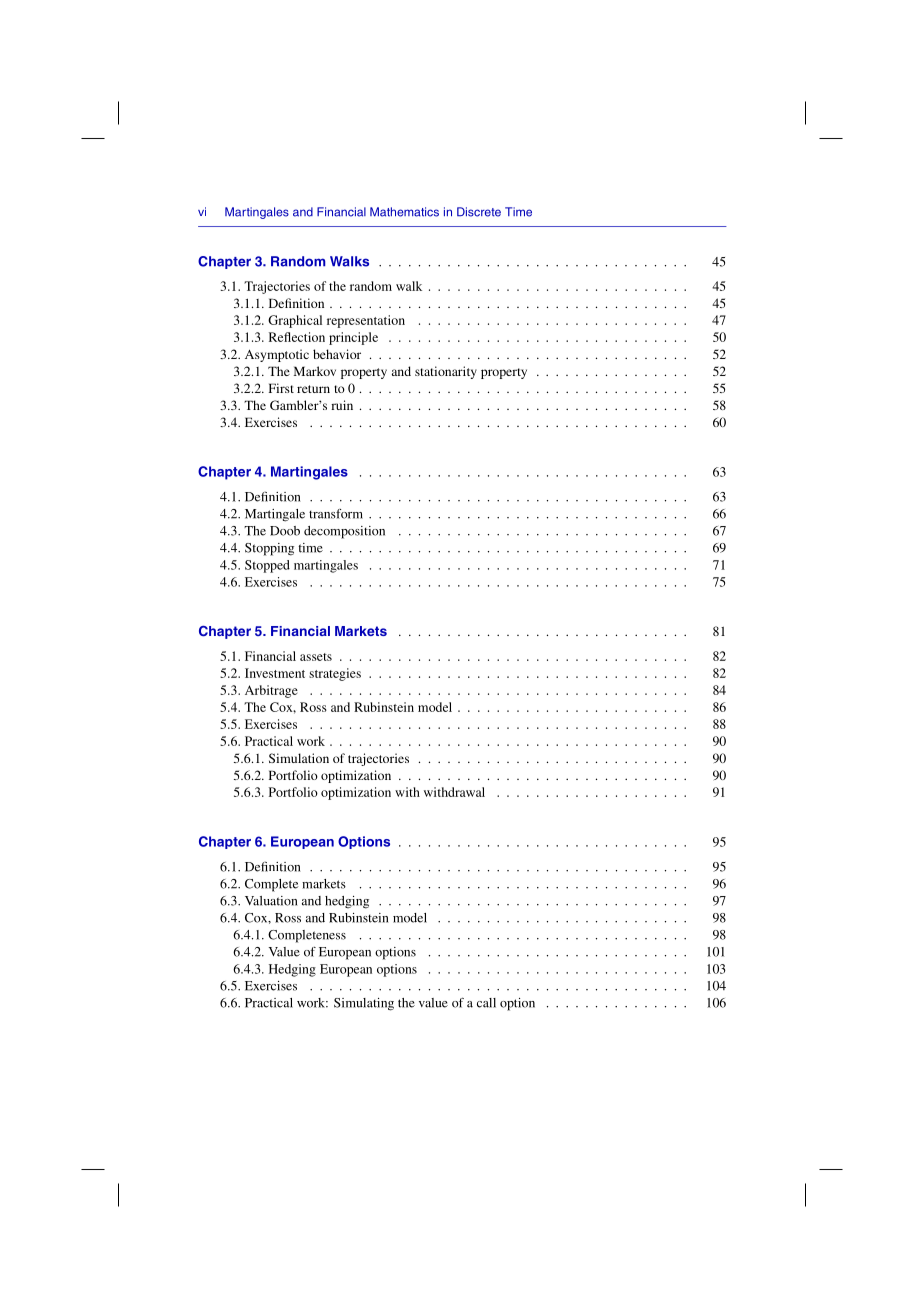 Image resolution: width=924 pixels, height=1308 pixels. What do you see at coordinates (364, 1004) in the document?
I see `Simulating` at bounding box center [364, 1004].
